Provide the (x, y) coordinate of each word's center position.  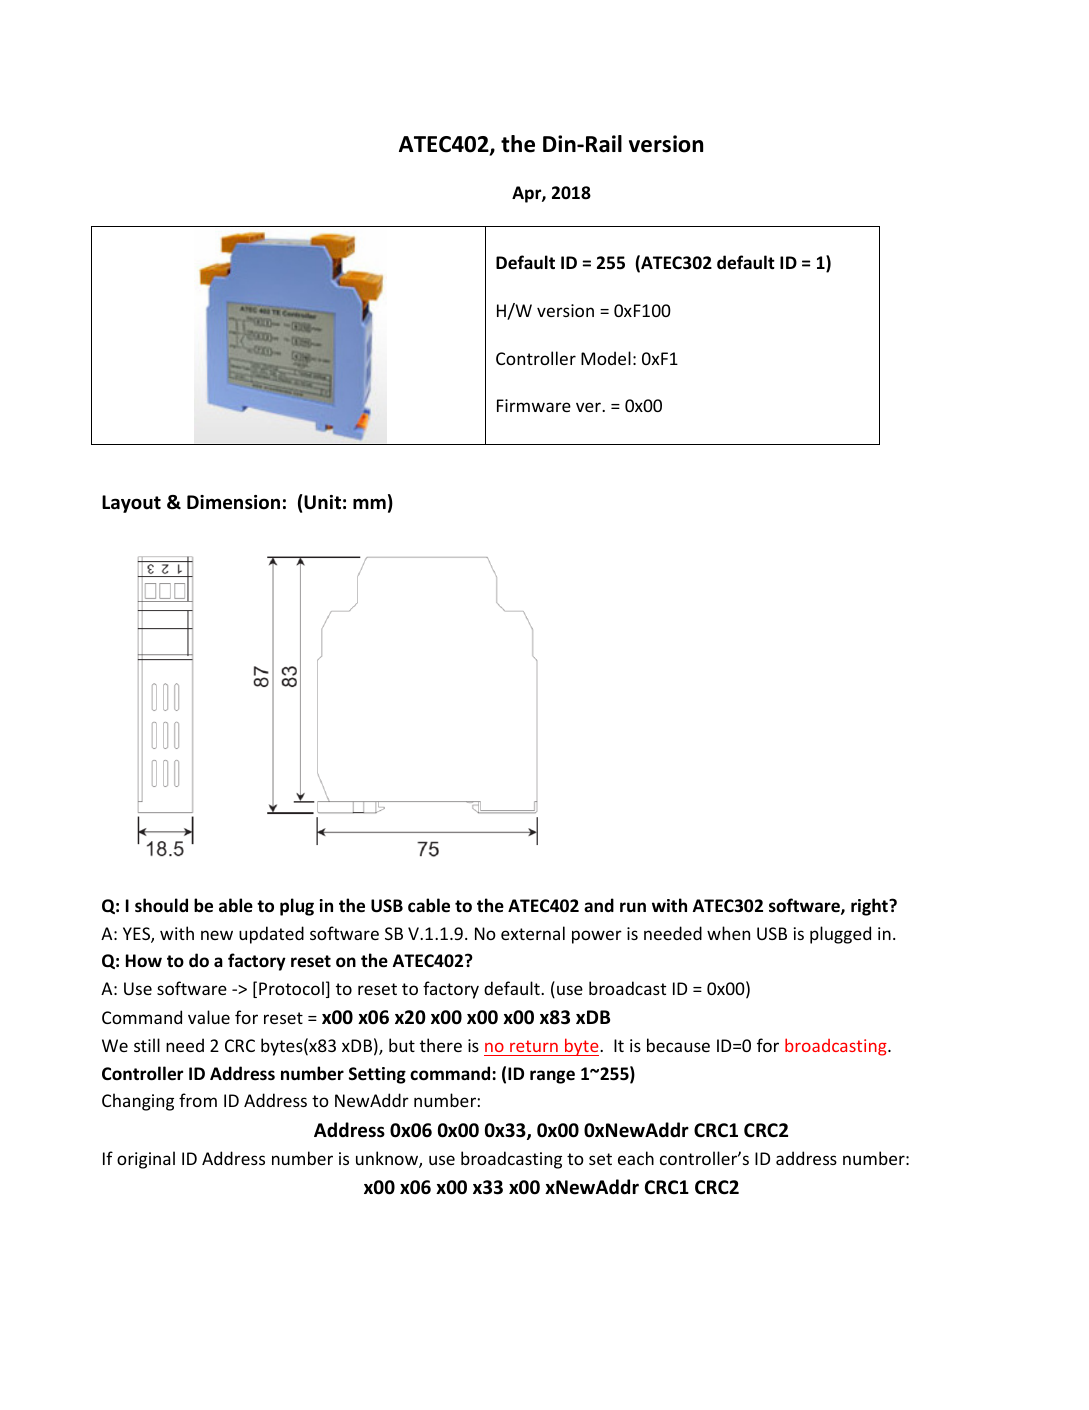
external (533, 933)
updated (271, 935)
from (198, 1100)
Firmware (534, 405)
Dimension (233, 502)
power (597, 937)
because (678, 1045)
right (870, 907)
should (161, 905)
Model (606, 358)
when (728, 933)
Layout (131, 504)
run (633, 907)
